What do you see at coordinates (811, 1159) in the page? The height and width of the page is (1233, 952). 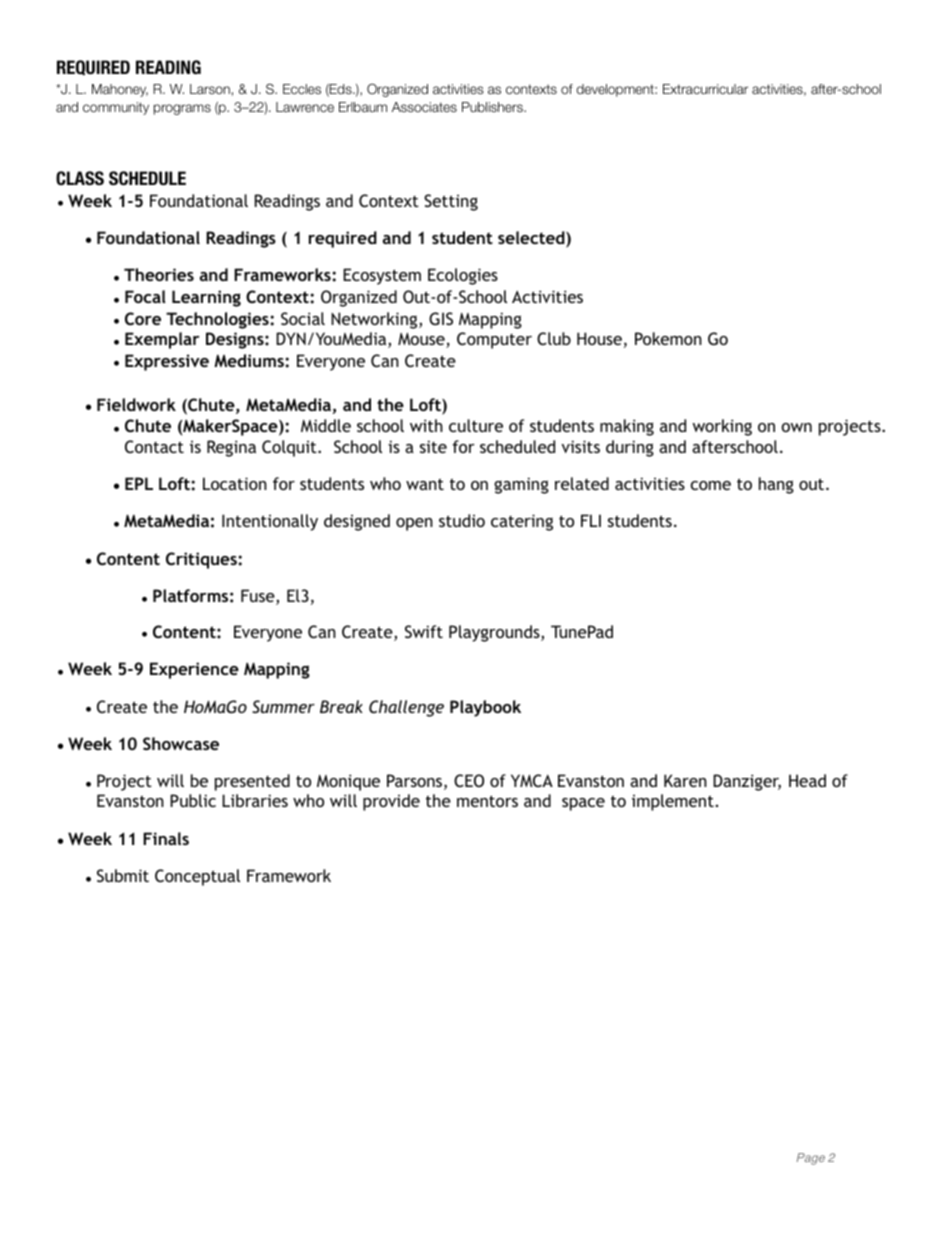 I see `Page` at bounding box center [811, 1159].
